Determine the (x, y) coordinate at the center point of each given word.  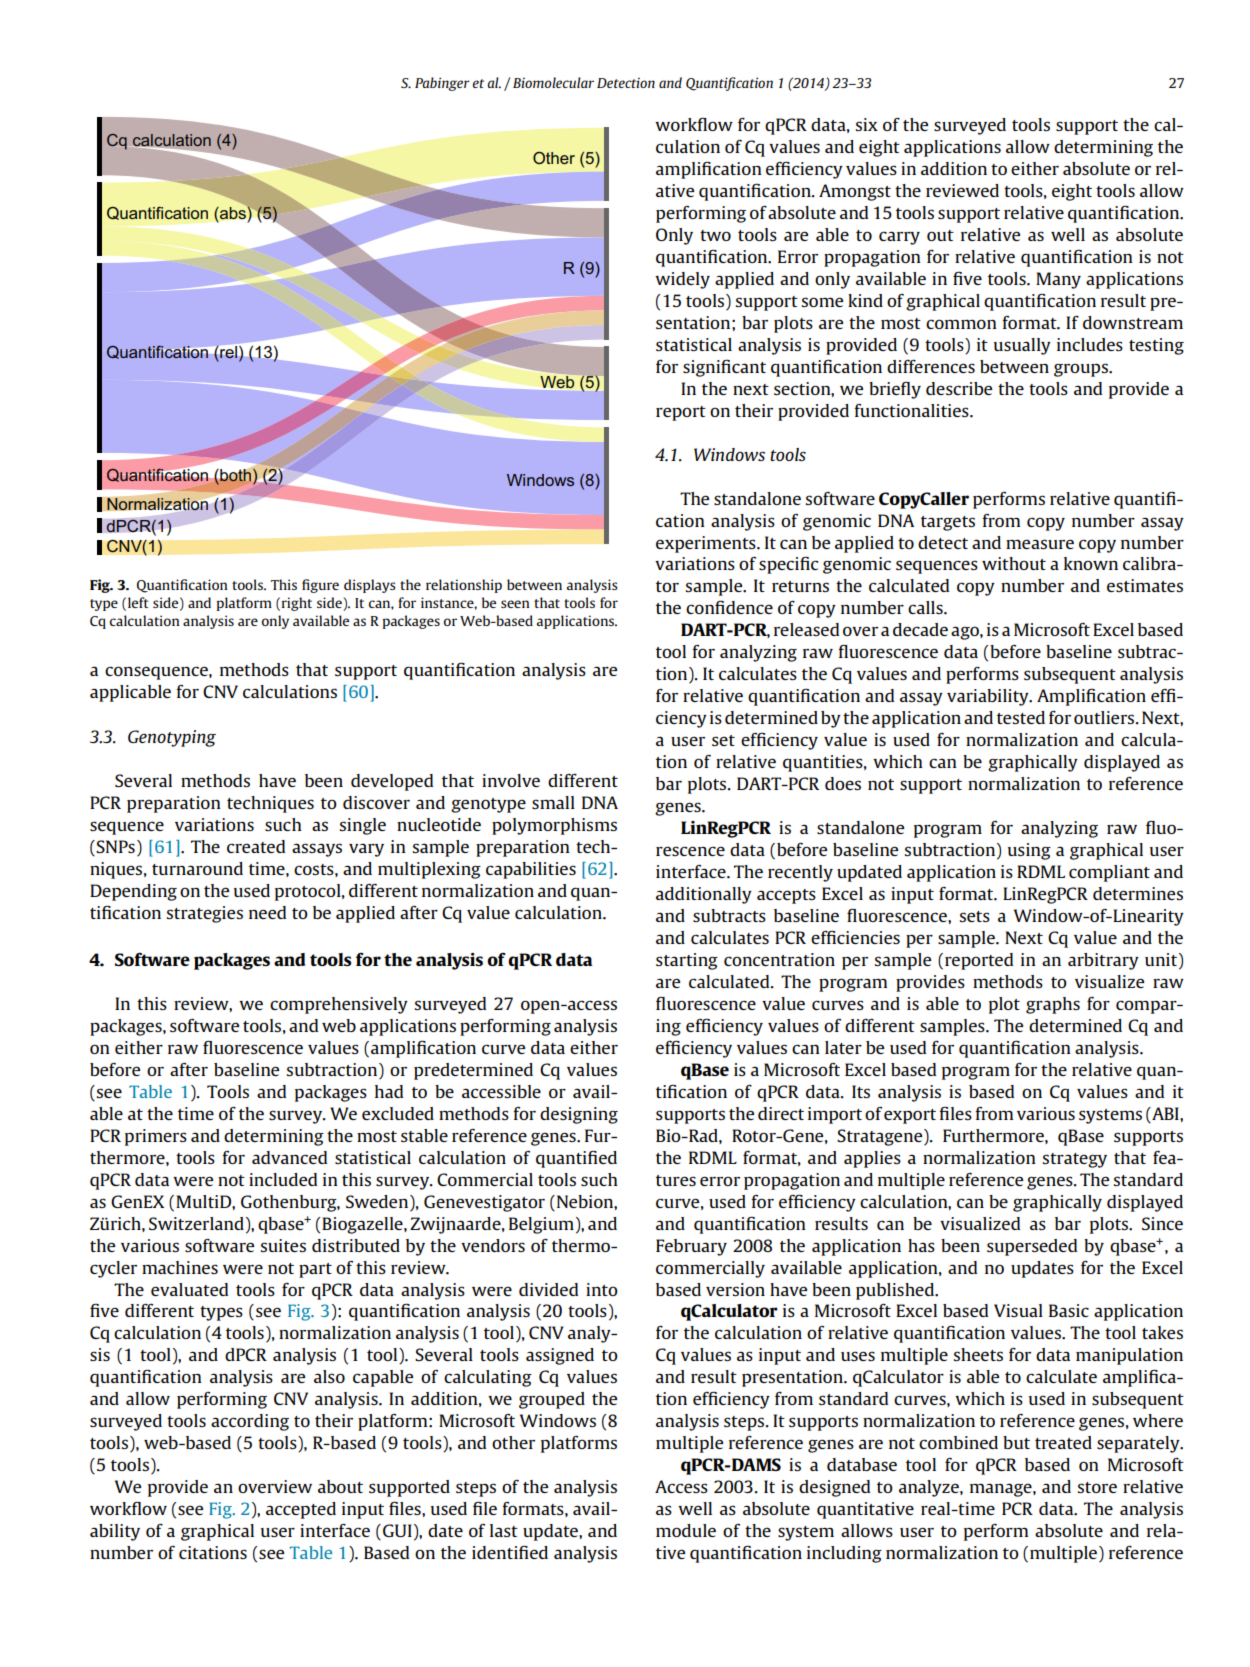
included (283, 1179)
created (256, 846)
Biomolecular (553, 82)
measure (1040, 544)
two (715, 235)
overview (275, 1486)
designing (579, 1115)
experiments (707, 544)
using (1029, 851)
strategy (1075, 1160)
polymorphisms (554, 826)
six (867, 124)
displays (370, 586)
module (686, 1530)
